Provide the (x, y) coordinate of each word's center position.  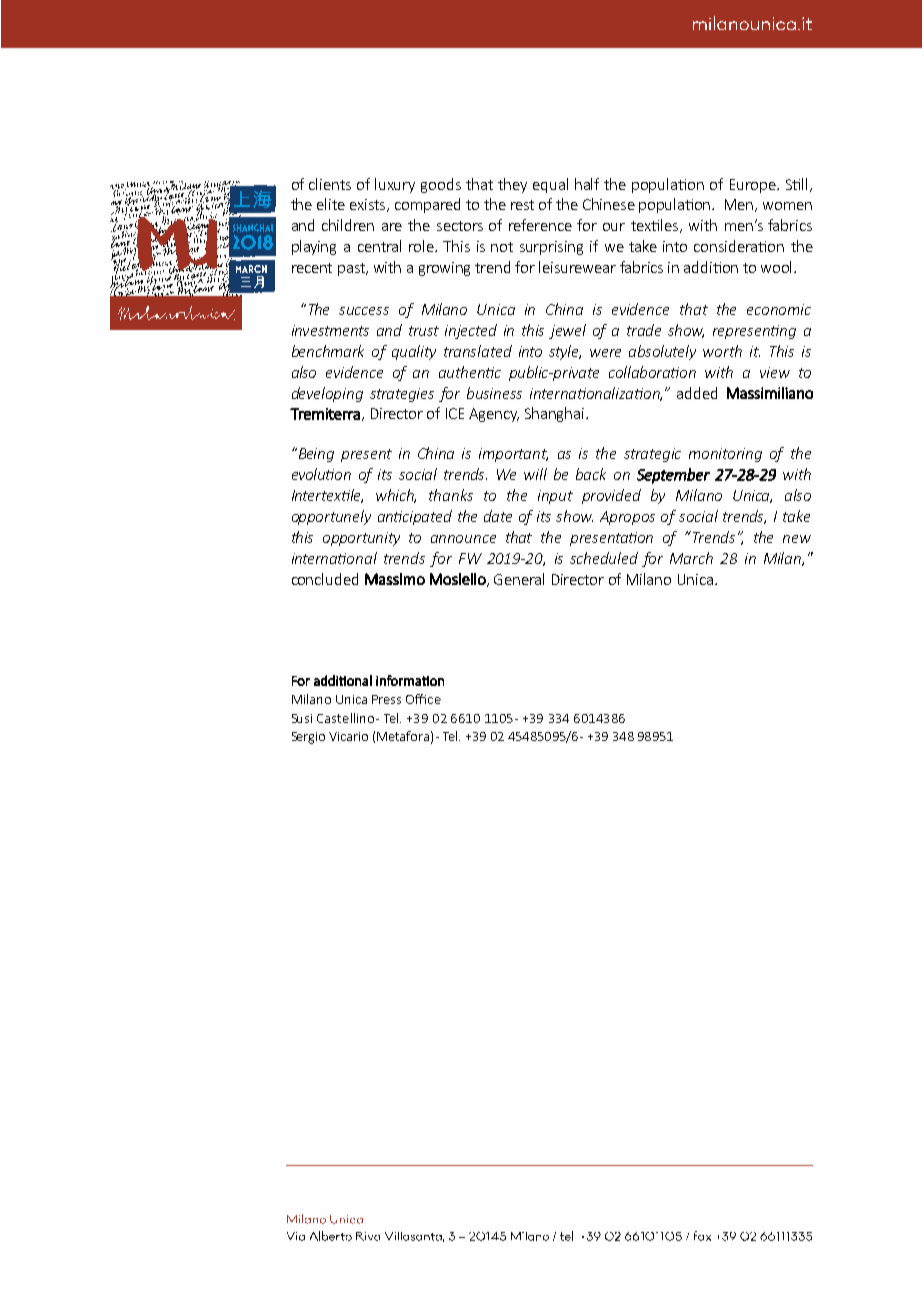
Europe (754, 186)
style (565, 352)
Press (386, 699)
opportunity (361, 539)
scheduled (604, 558)
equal (550, 185)
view (775, 372)
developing (327, 394)
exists (369, 205)
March (691, 558)
